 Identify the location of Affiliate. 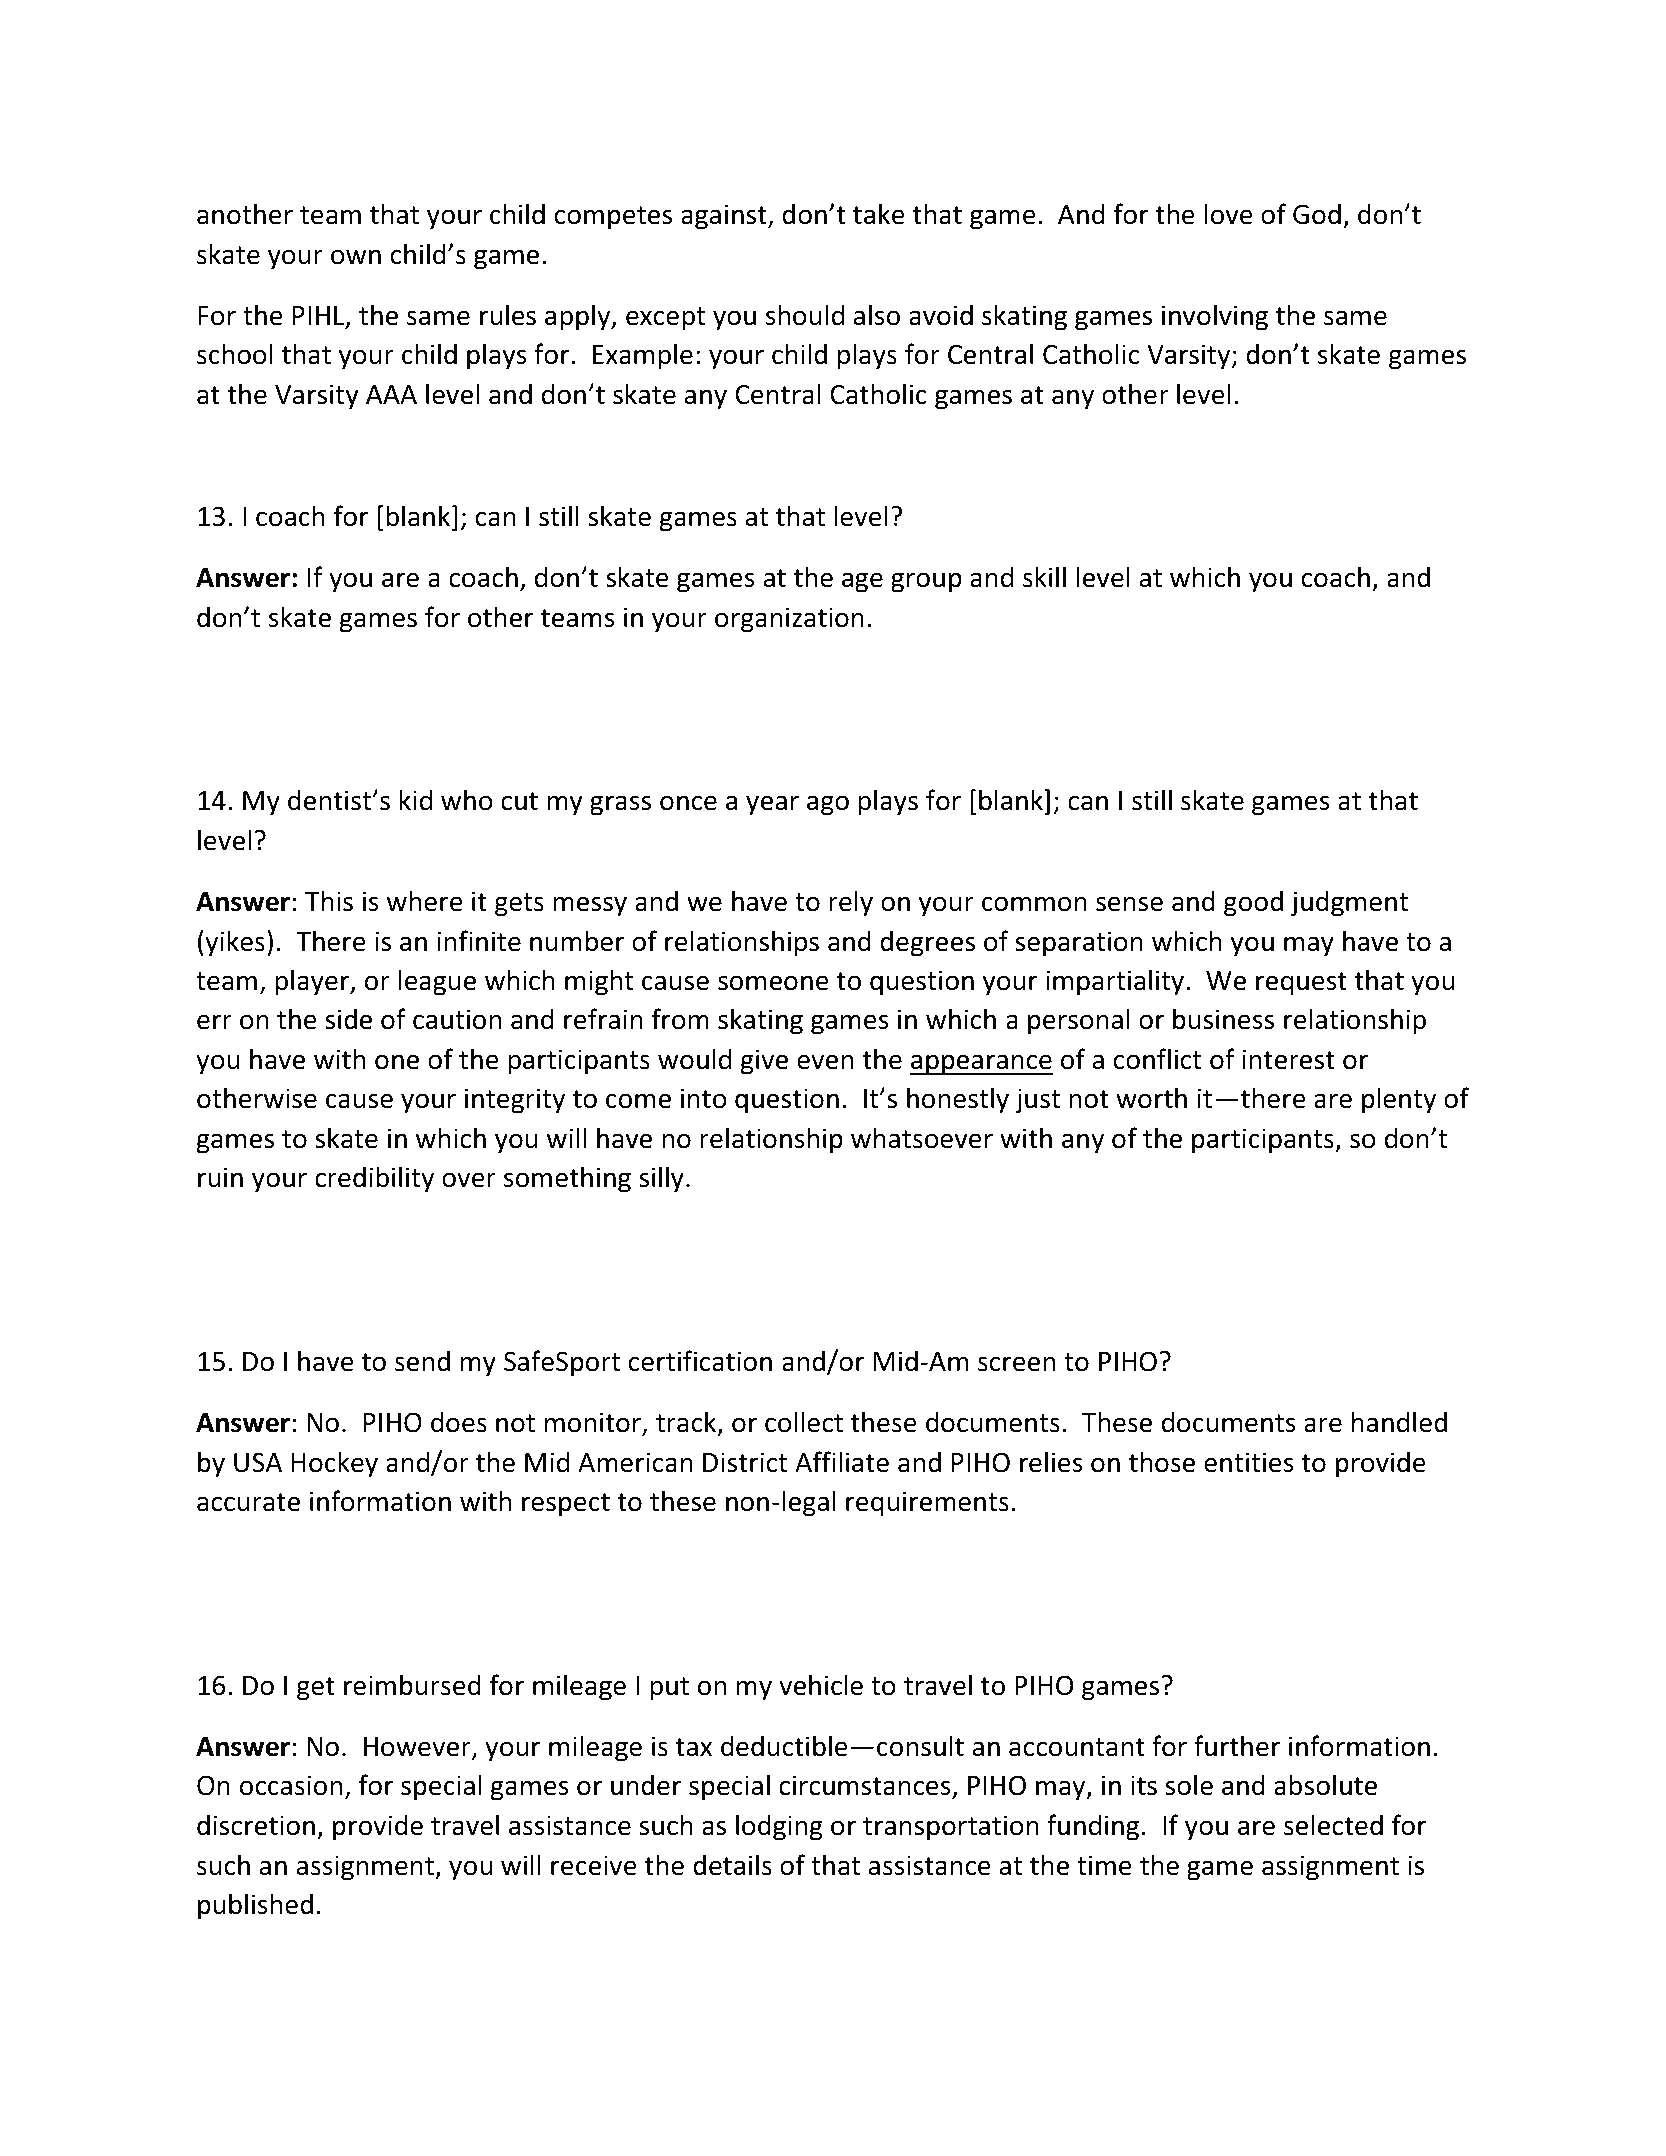
(842, 1462).
